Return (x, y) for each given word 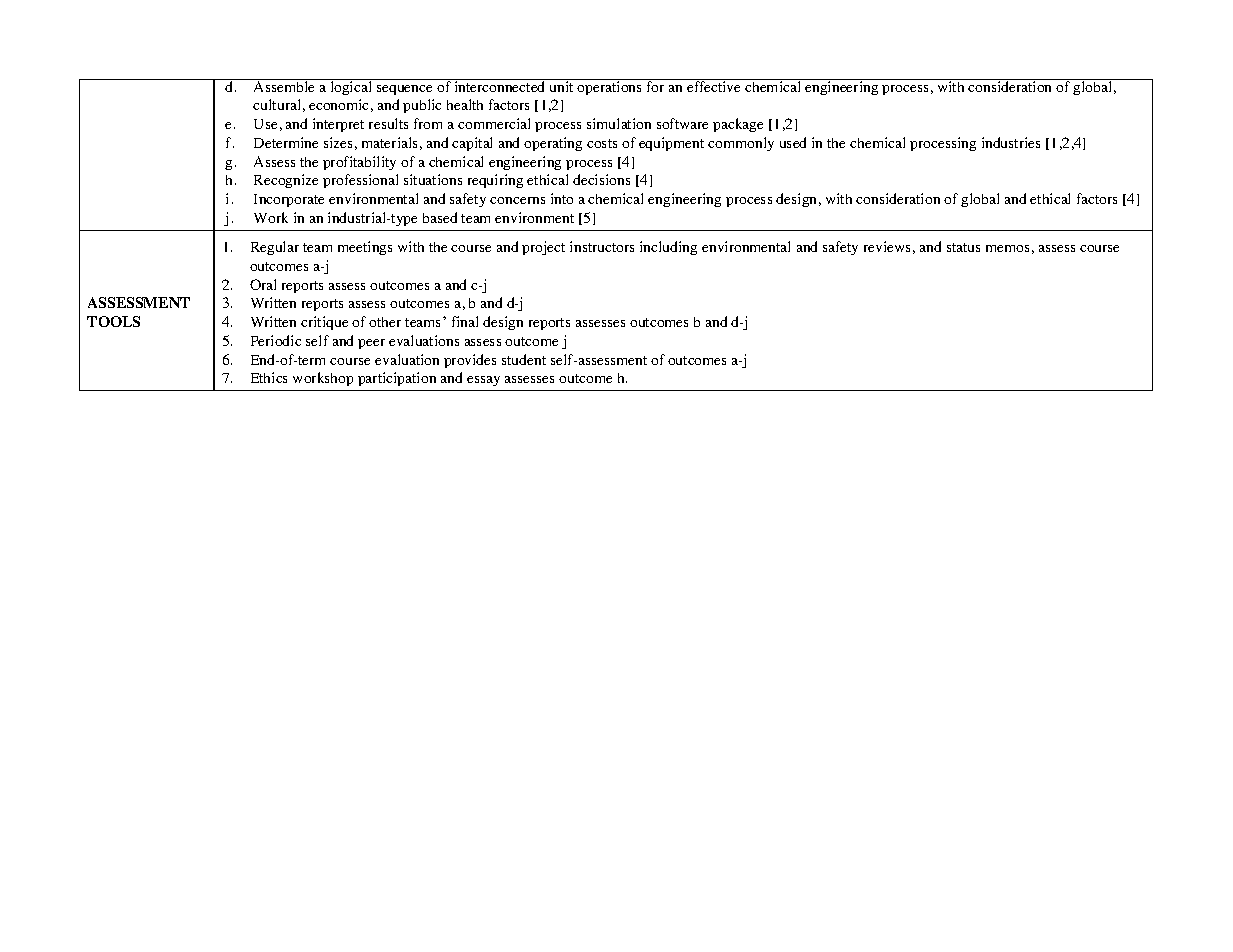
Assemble (284, 85)
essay (483, 381)
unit (561, 85)
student (524, 359)
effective (714, 85)
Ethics (269, 377)
